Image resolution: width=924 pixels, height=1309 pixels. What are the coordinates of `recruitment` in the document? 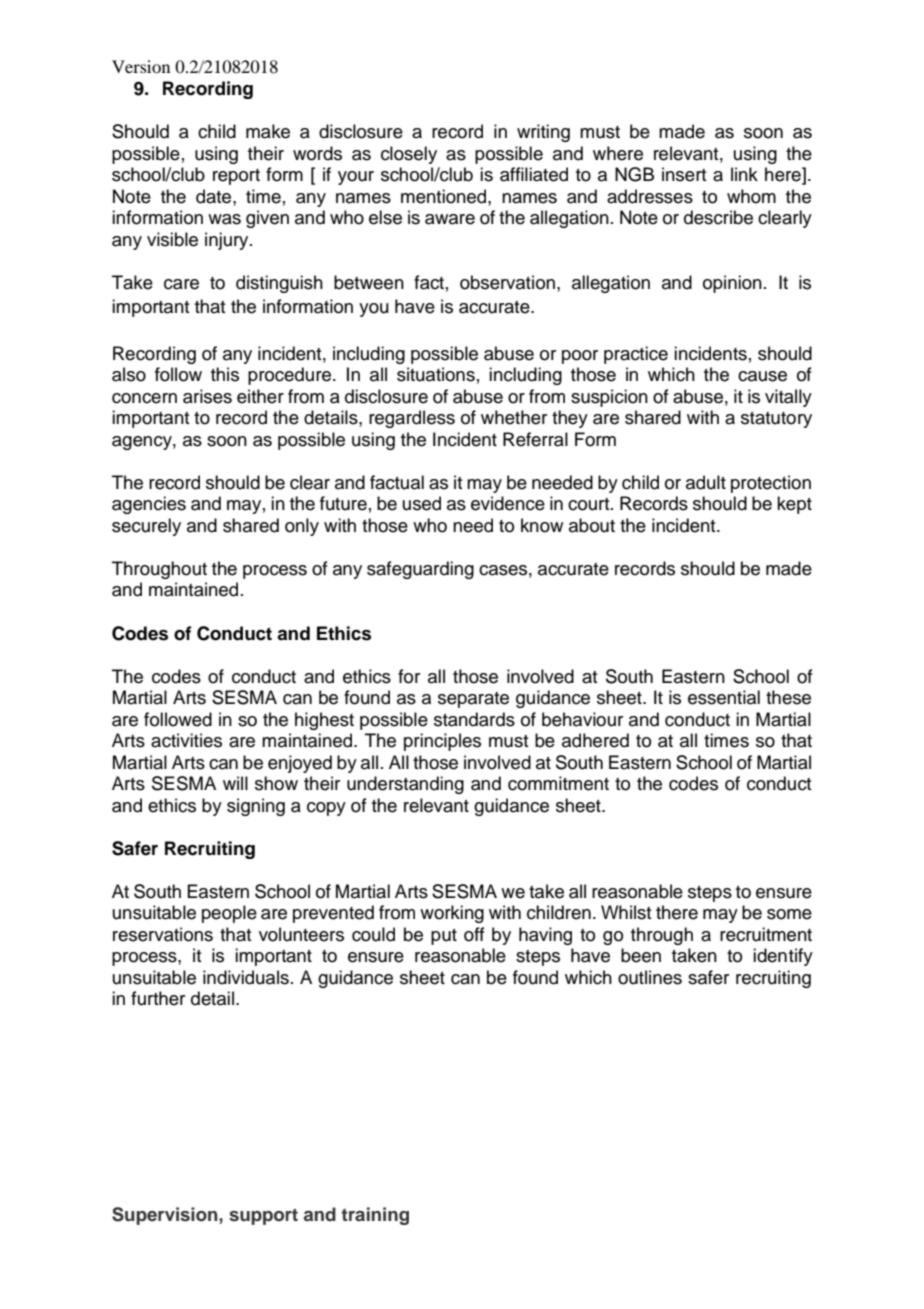 It's located at (766, 934).
